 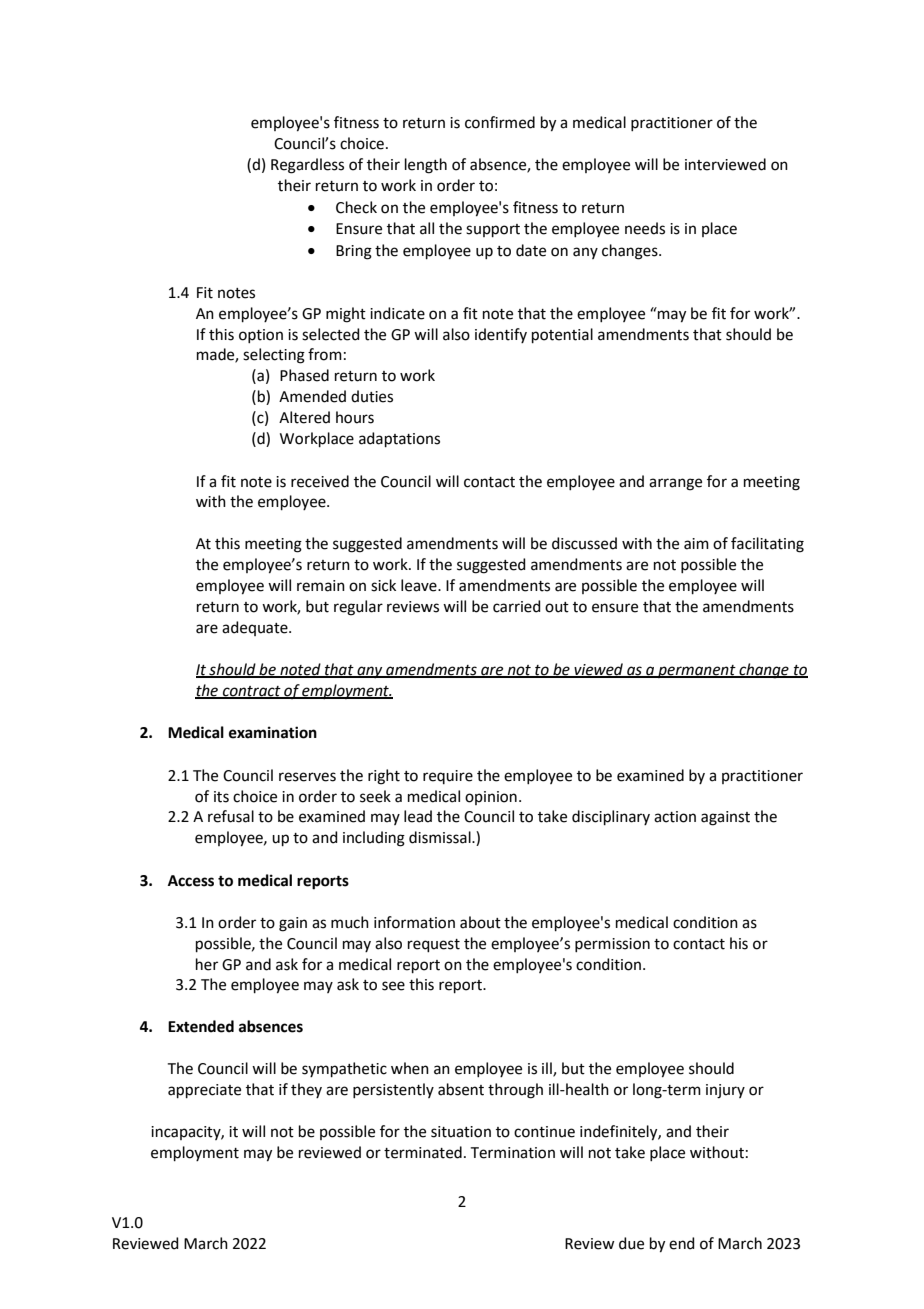 I want to click on they, so click(x=306, y=1090).
